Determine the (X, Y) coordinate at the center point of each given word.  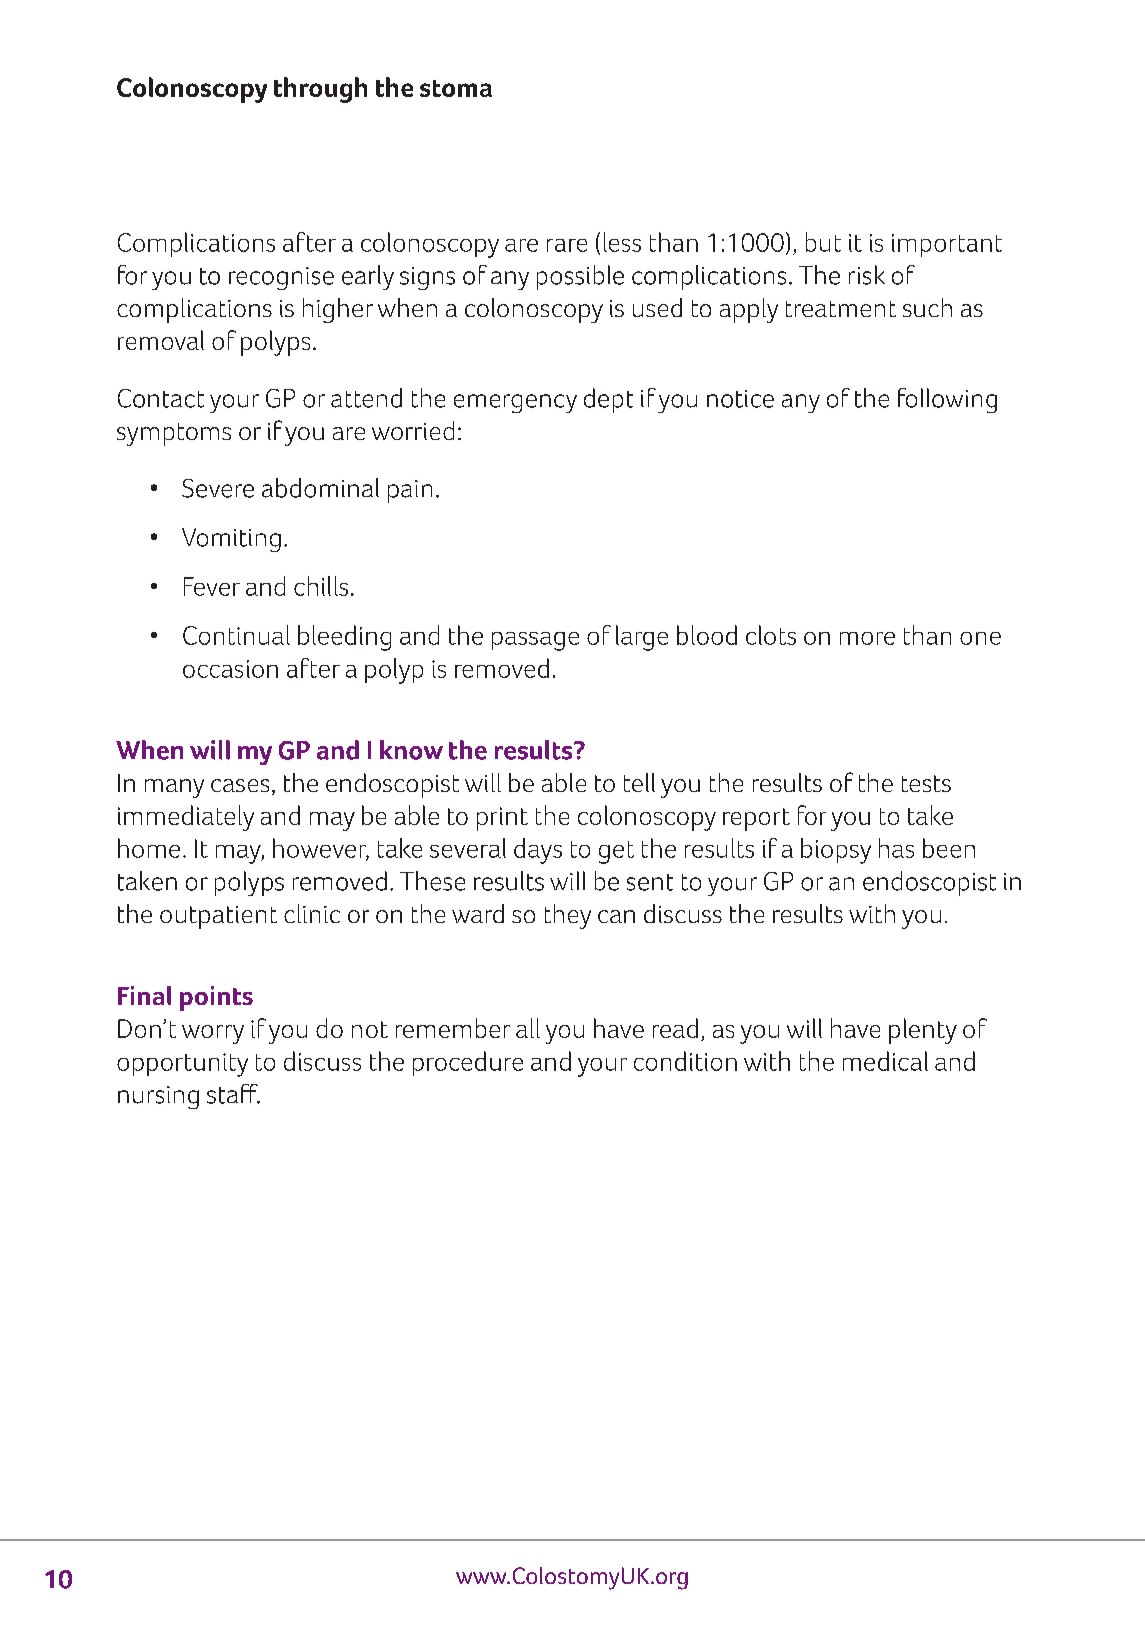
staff (233, 1094)
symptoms (174, 434)
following (947, 400)
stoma (456, 88)
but (823, 242)
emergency (515, 403)
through (320, 90)
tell (639, 782)
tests (926, 783)
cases (240, 785)
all (528, 1028)
